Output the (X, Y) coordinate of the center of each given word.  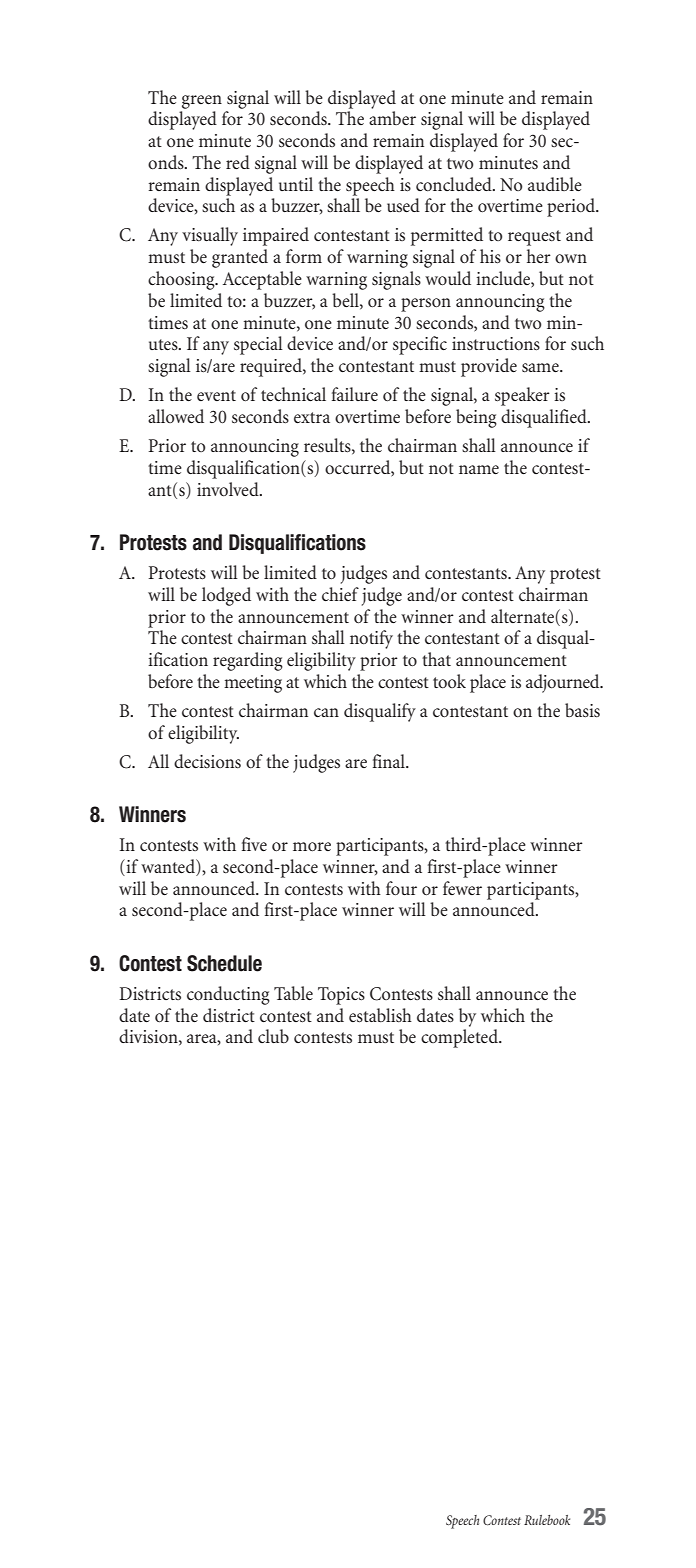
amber (392, 118)
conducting (228, 995)
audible (555, 184)
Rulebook (547, 1520)
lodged (226, 596)
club (273, 1036)
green (202, 102)
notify (371, 639)
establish (380, 1015)
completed (460, 1038)
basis (582, 710)
